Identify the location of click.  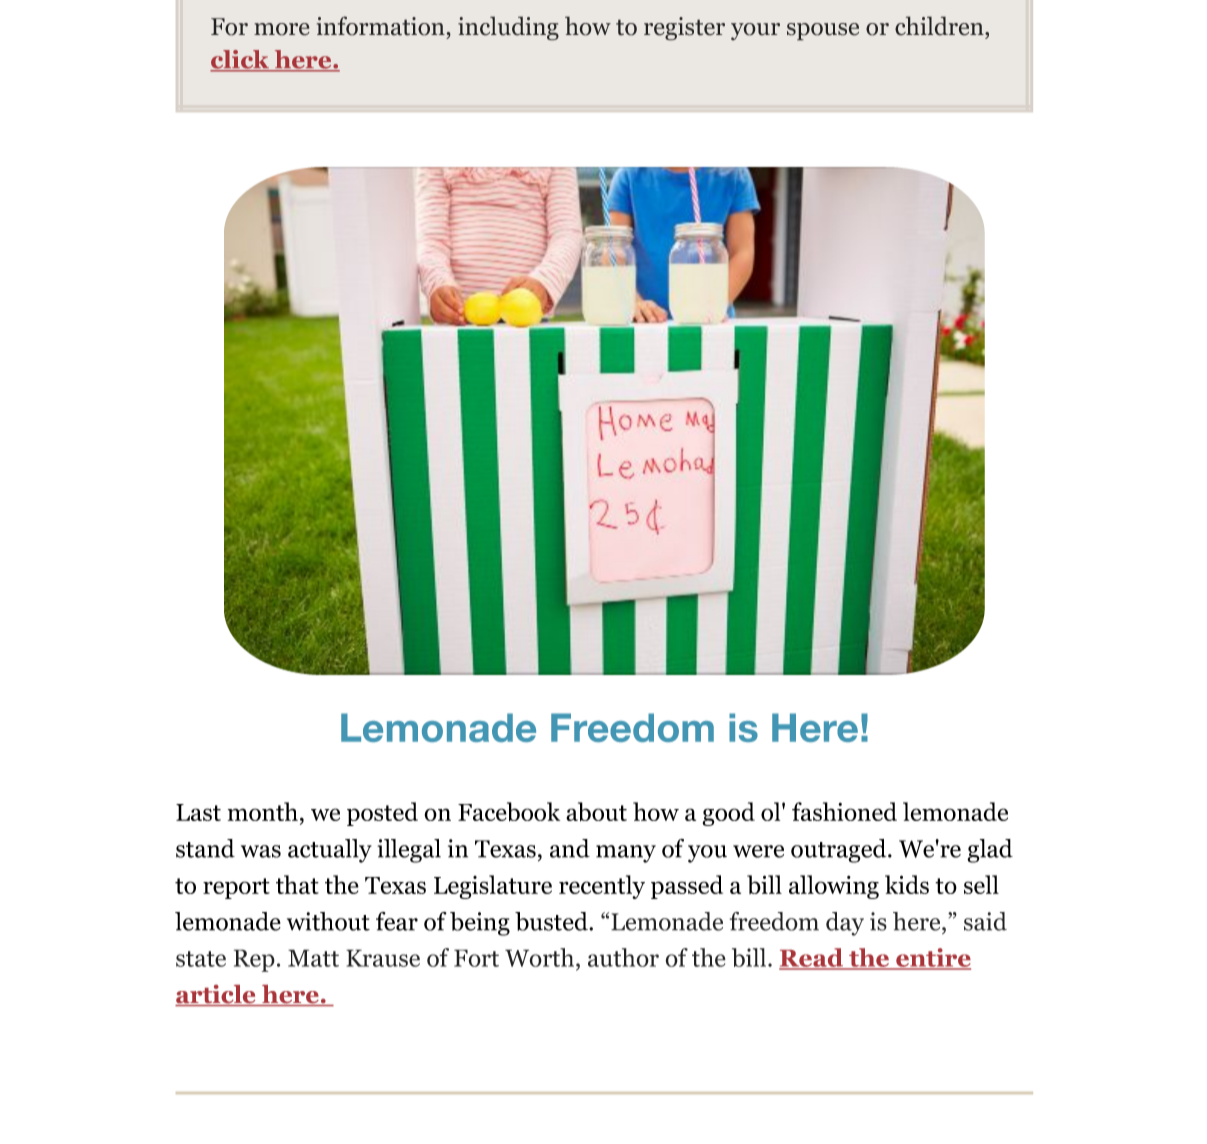
(241, 60).
